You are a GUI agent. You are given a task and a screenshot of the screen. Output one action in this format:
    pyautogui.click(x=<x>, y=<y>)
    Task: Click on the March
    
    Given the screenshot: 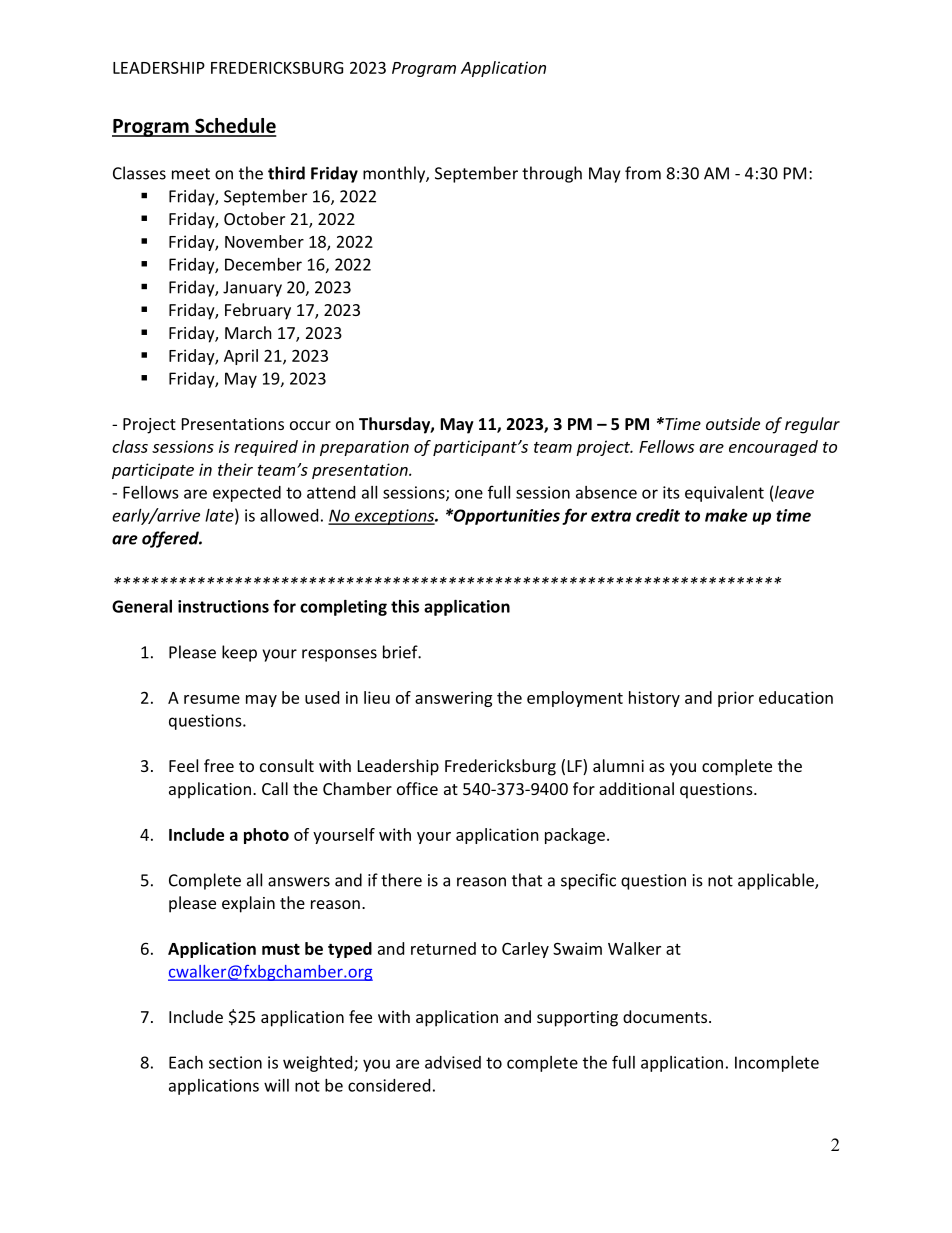 What is the action you would take?
    pyautogui.click(x=248, y=332)
